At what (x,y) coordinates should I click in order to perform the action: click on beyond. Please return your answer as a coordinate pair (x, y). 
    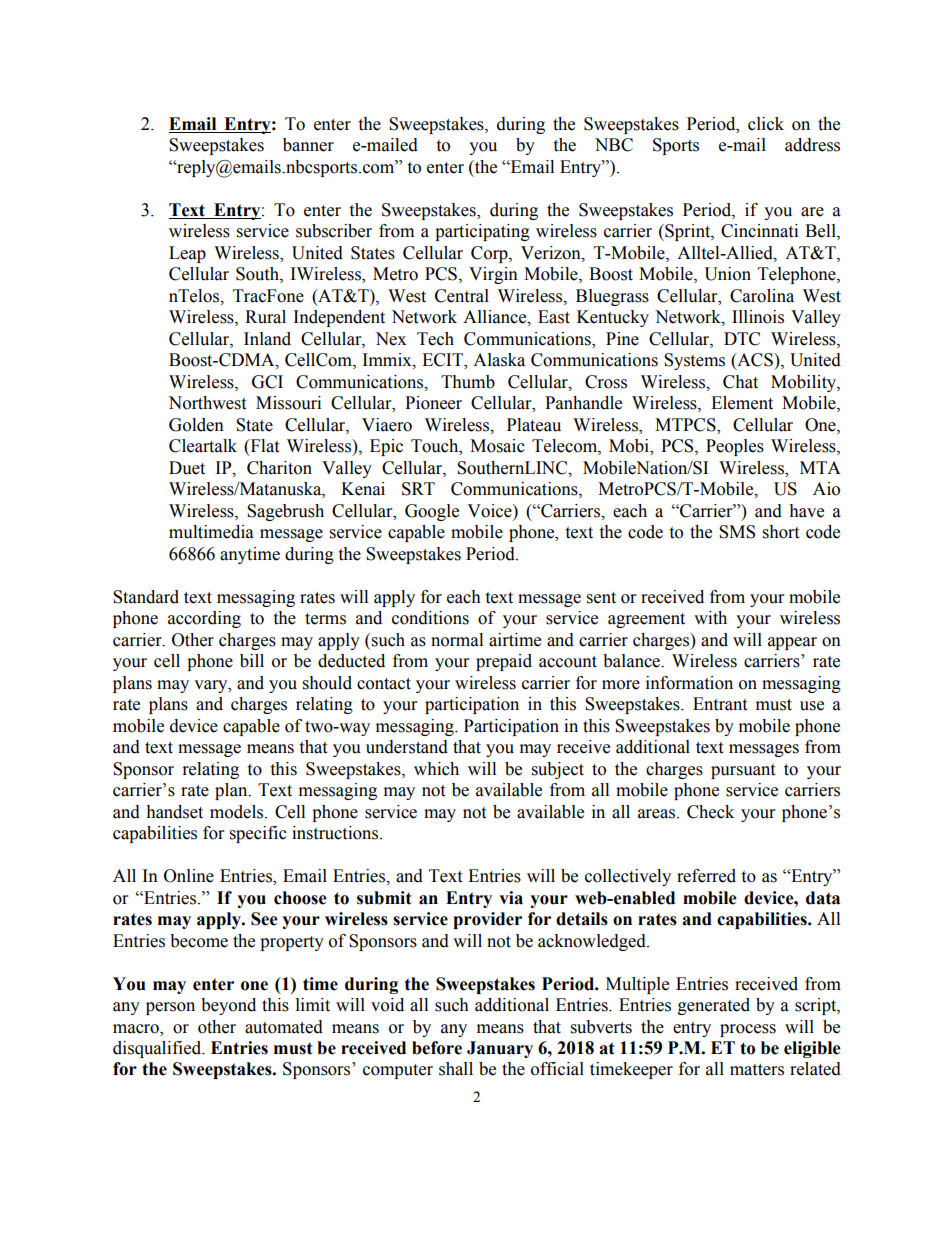
    Looking at the image, I should click on (228, 1006).
